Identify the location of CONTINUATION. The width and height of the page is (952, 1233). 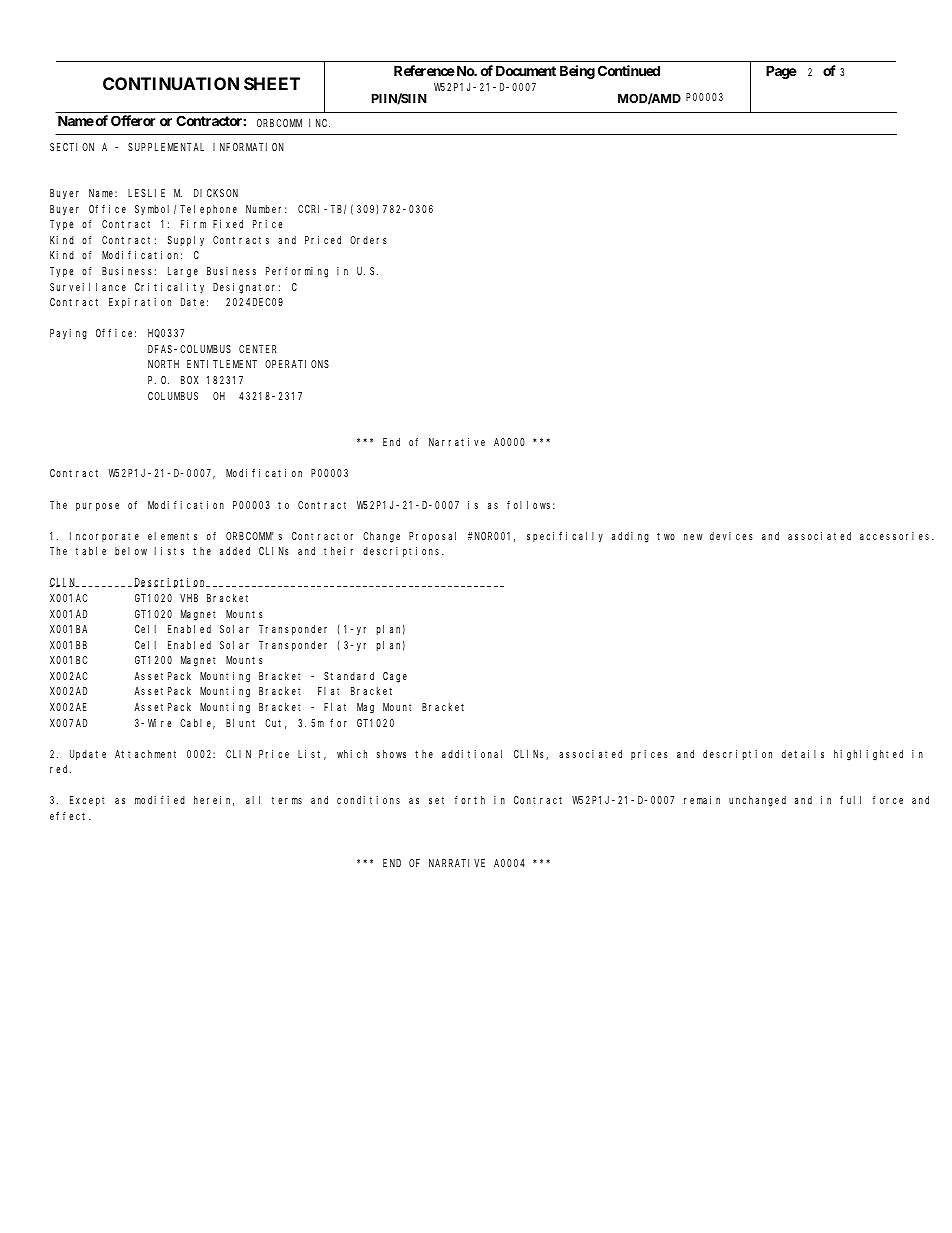
(171, 83).
